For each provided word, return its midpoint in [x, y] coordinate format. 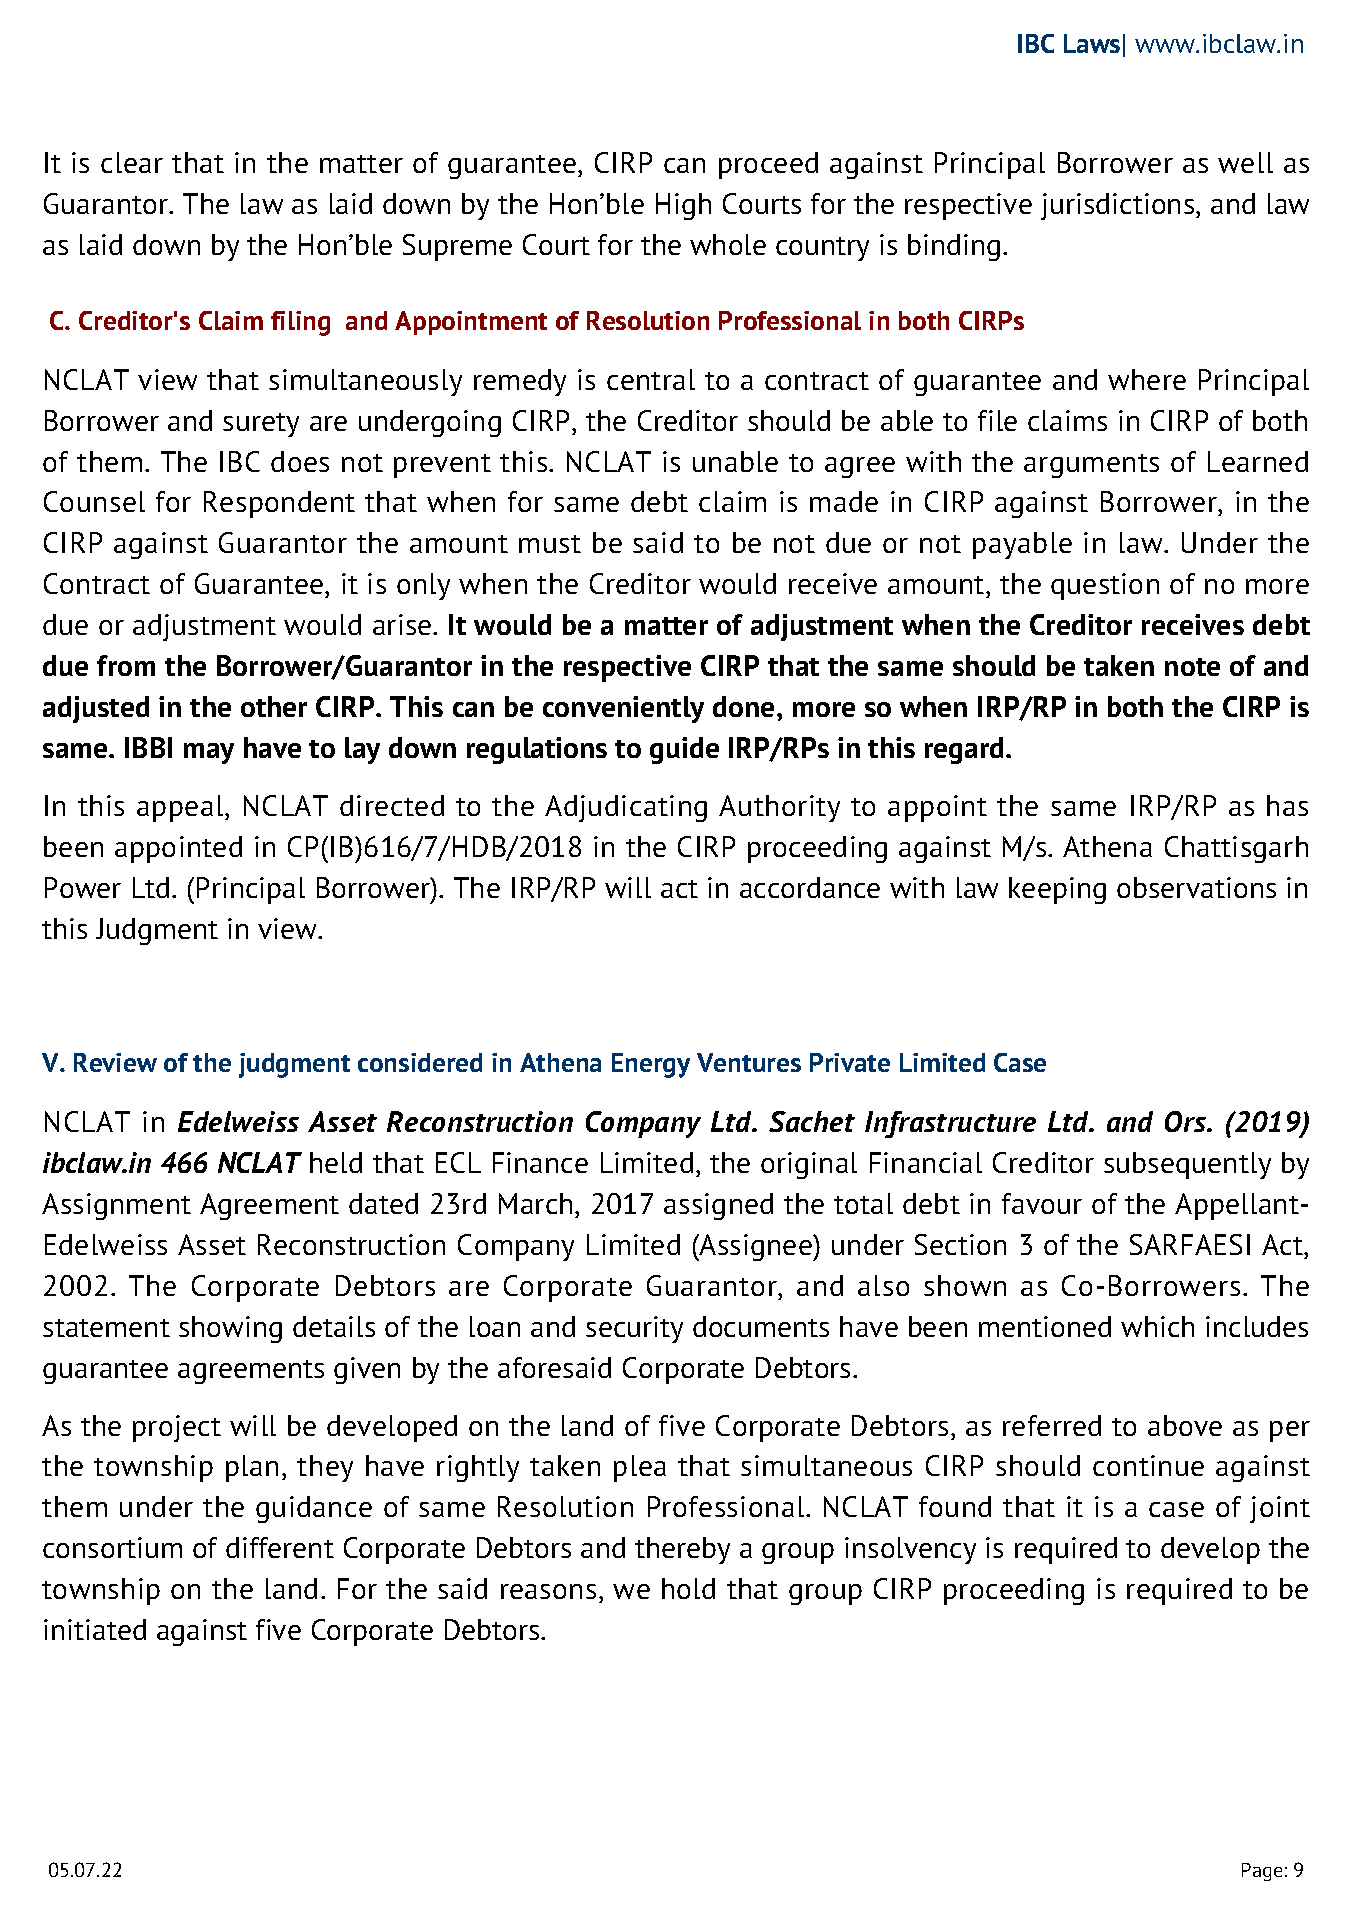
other [274, 706]
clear [132, 162]
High [683, 206]
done [743, 706]
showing [230, 1329]
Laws [1092, 43]
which [1157, 1326]
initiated [95, 1629]
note [1192, 667]
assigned [718, 1206]
